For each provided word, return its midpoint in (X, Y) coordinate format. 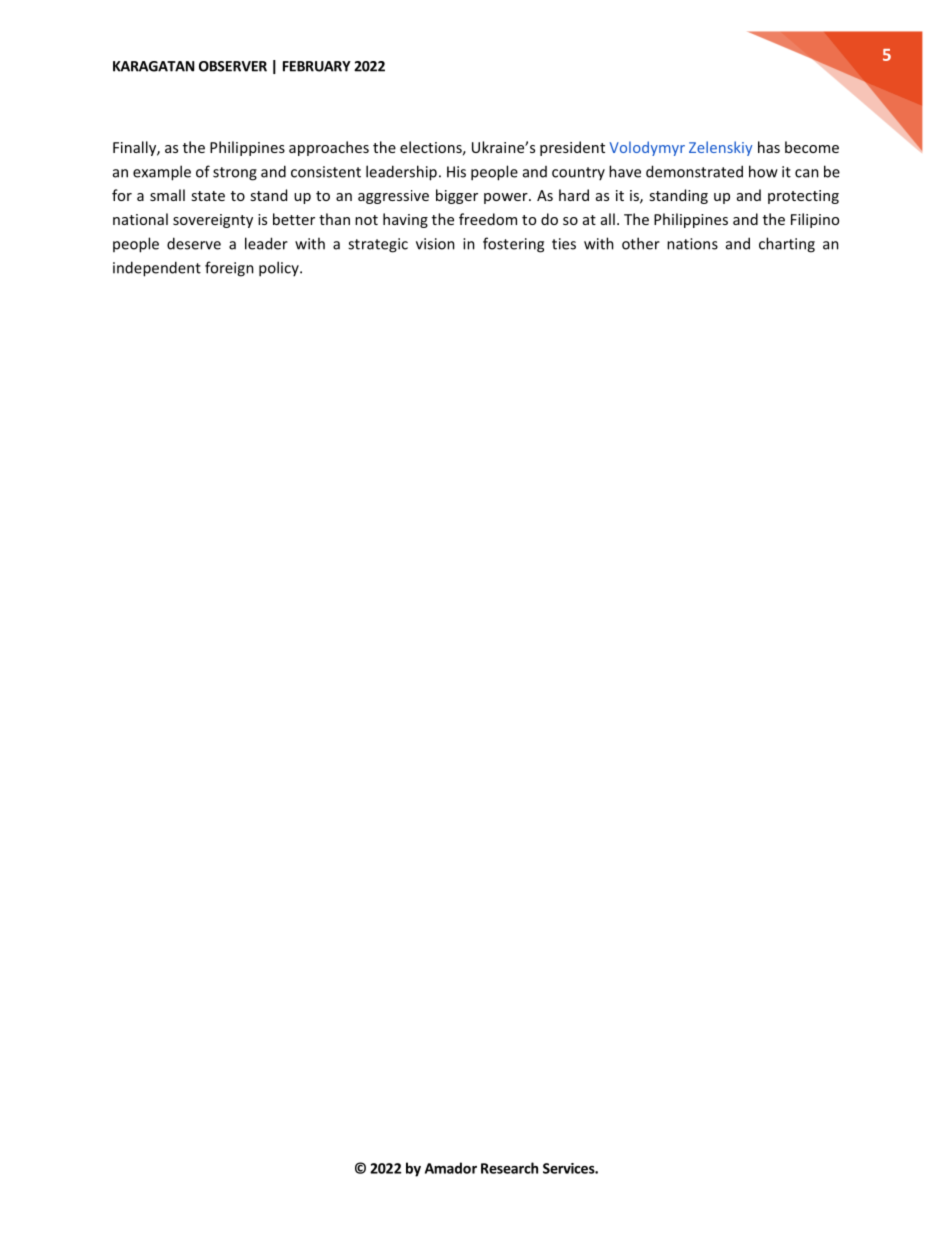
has (769, 147)
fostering (513, 245)
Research (509, 1168)
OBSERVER (233, 66)
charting (787, 245)
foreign (229, 269)
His (456, 172)
